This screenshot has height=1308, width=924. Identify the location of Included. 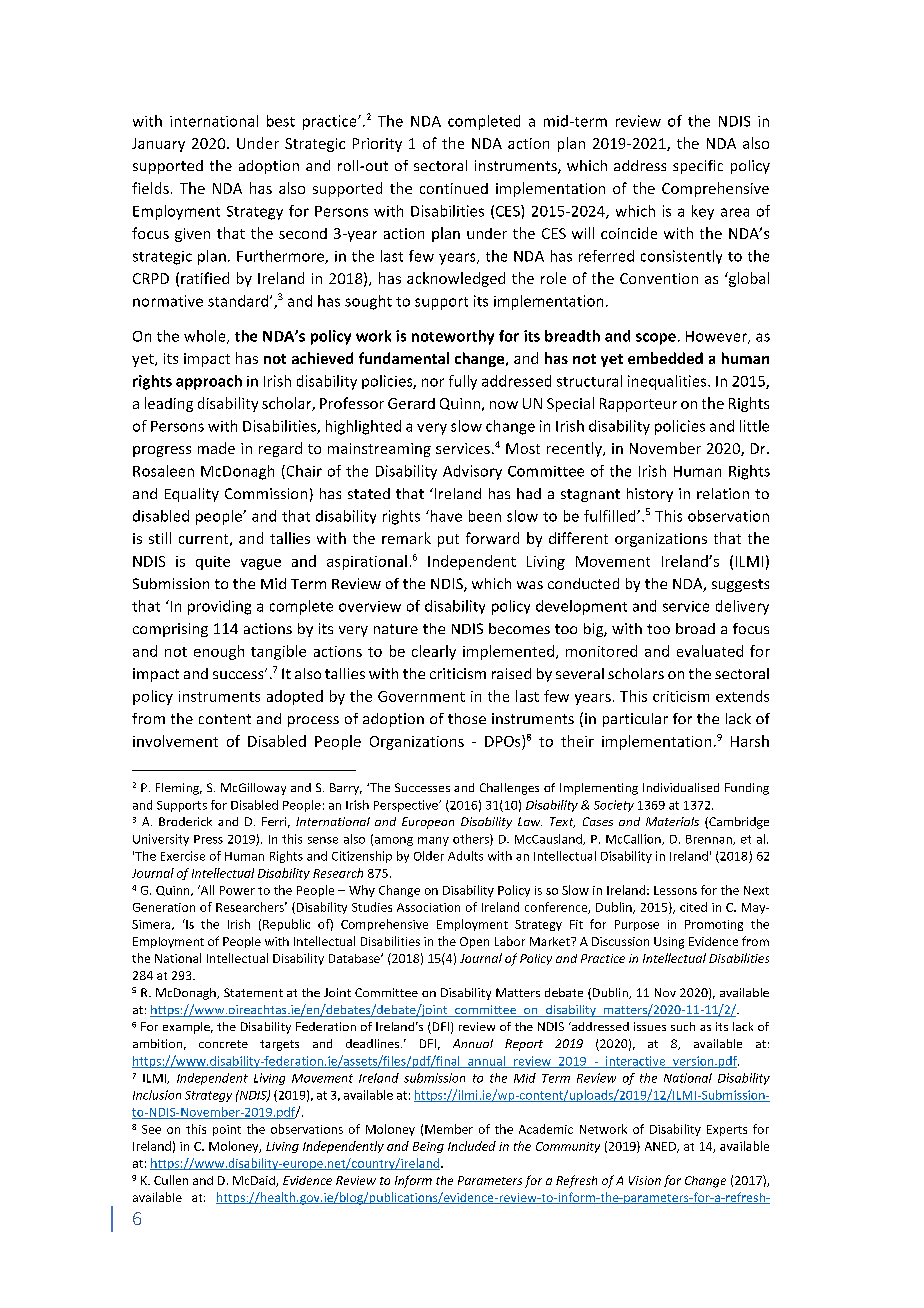
(472, 1146).
